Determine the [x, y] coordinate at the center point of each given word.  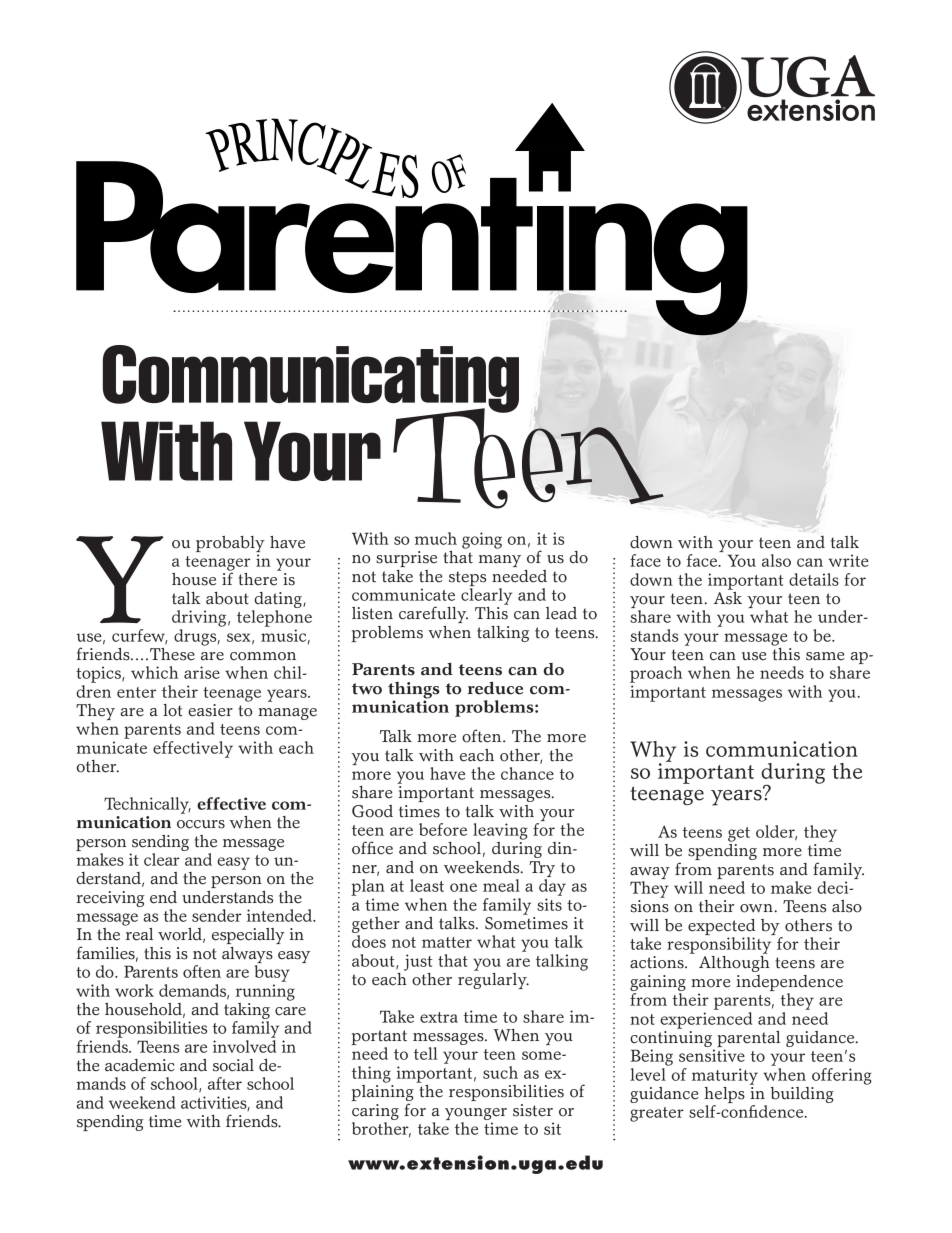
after [225, 1083]
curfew [139, 636]
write [848, 560]
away [650, 873]
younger [476, 1114]
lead [561, 613]
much [436, 538]
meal [501, 885]
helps [724, 1096]
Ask [728, 597]
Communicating [311, 380]
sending [160, 843]
